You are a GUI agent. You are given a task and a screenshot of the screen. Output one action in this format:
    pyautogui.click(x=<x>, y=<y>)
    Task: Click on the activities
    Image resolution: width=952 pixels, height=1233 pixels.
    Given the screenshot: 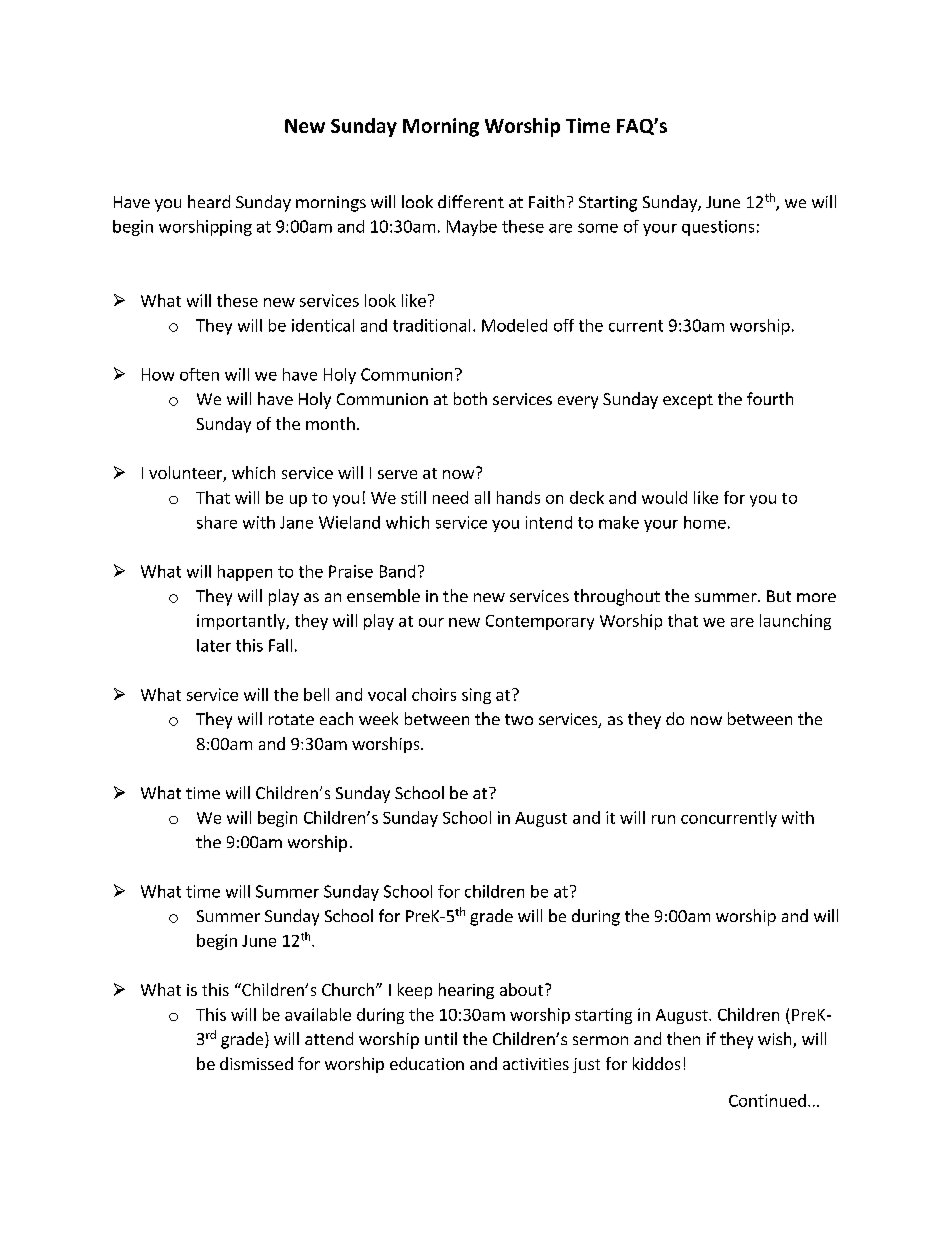 What is the action you would take?
    pyautogui.click(x=536, y=1064)
